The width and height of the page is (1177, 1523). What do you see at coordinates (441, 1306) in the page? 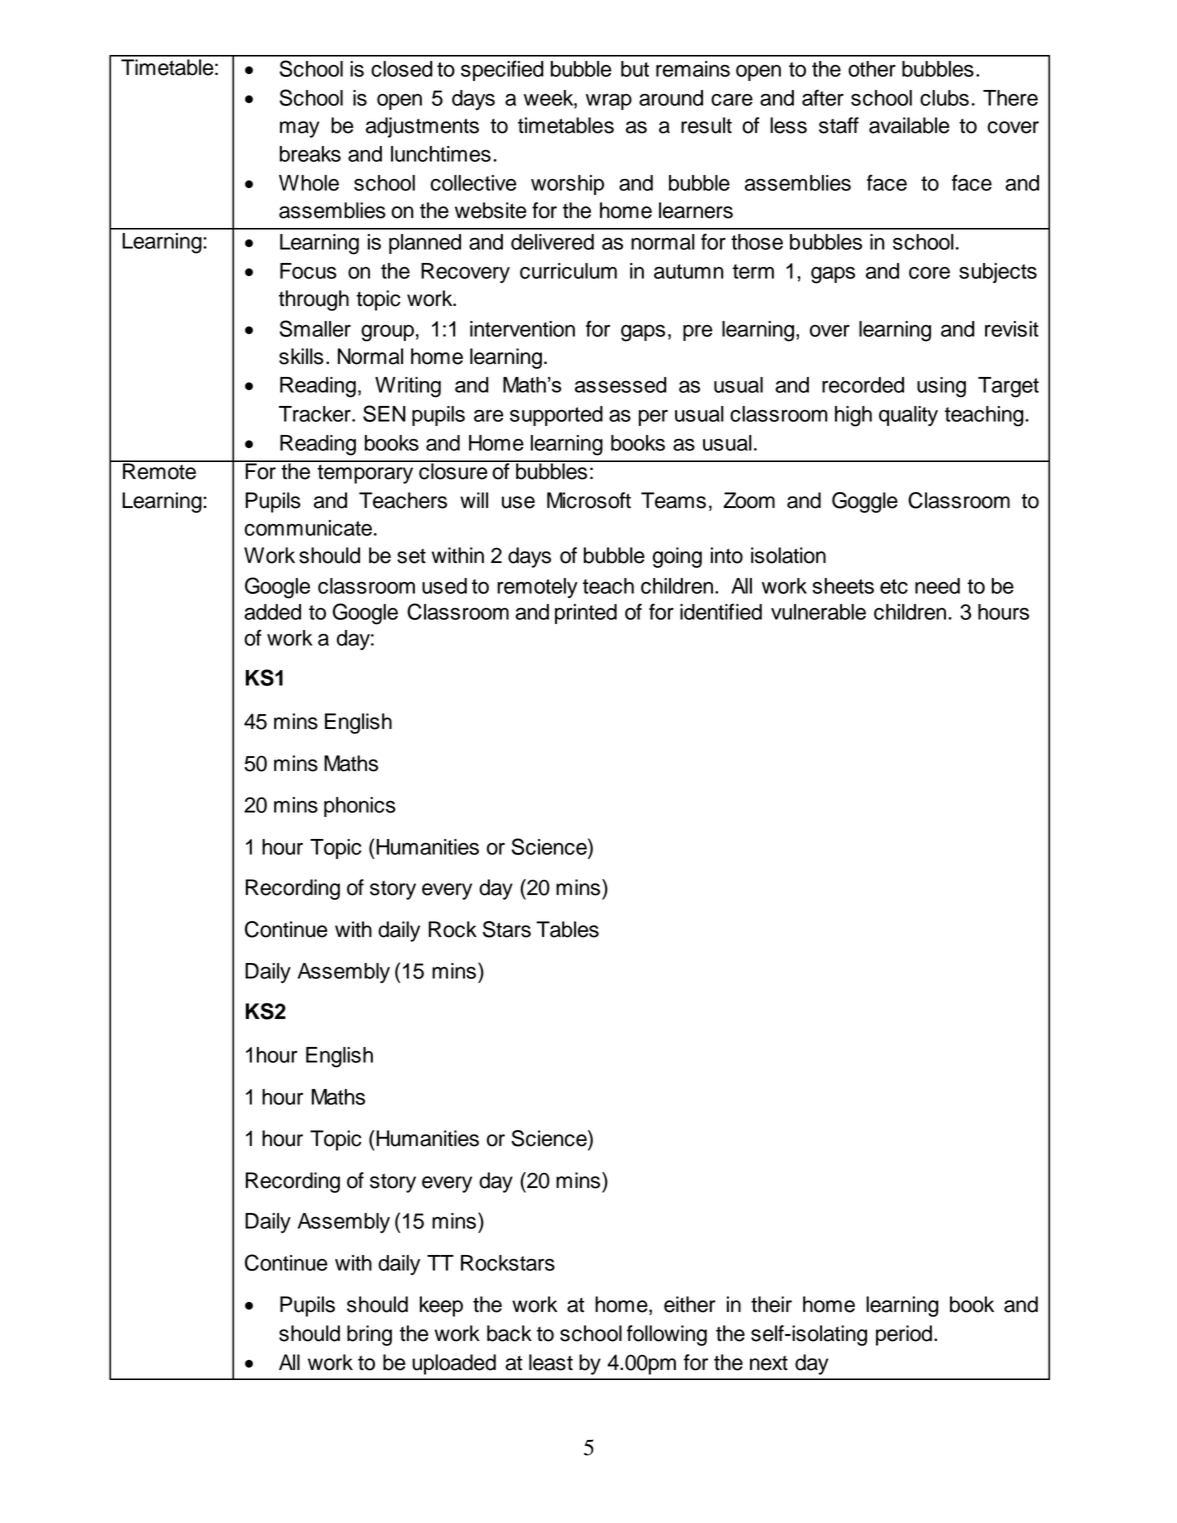
I see `keep` at bounding box center [441, 1306].
